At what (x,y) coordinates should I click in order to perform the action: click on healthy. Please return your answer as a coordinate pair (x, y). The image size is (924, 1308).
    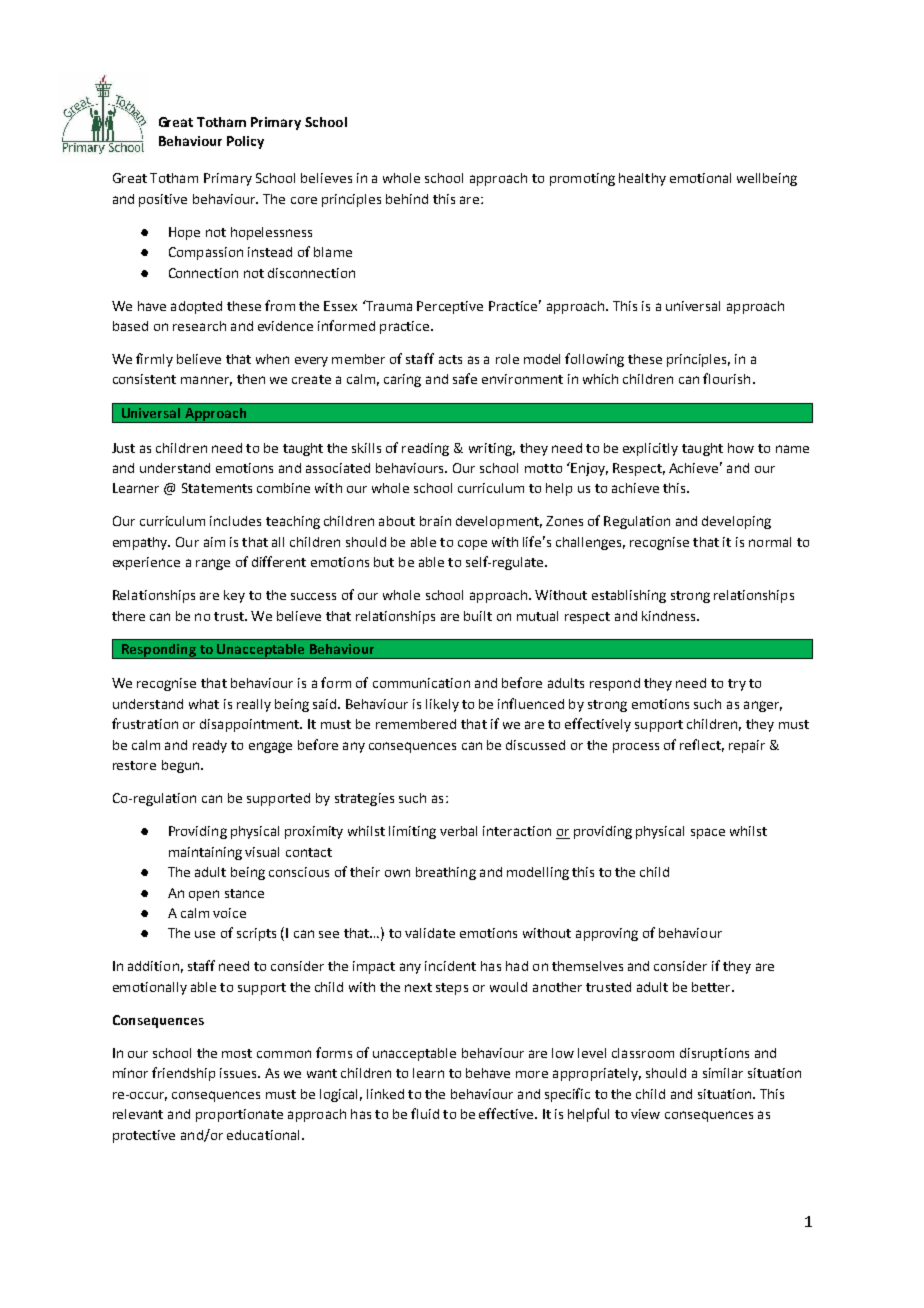
    Looking at the image, I should click on (642, 179).
